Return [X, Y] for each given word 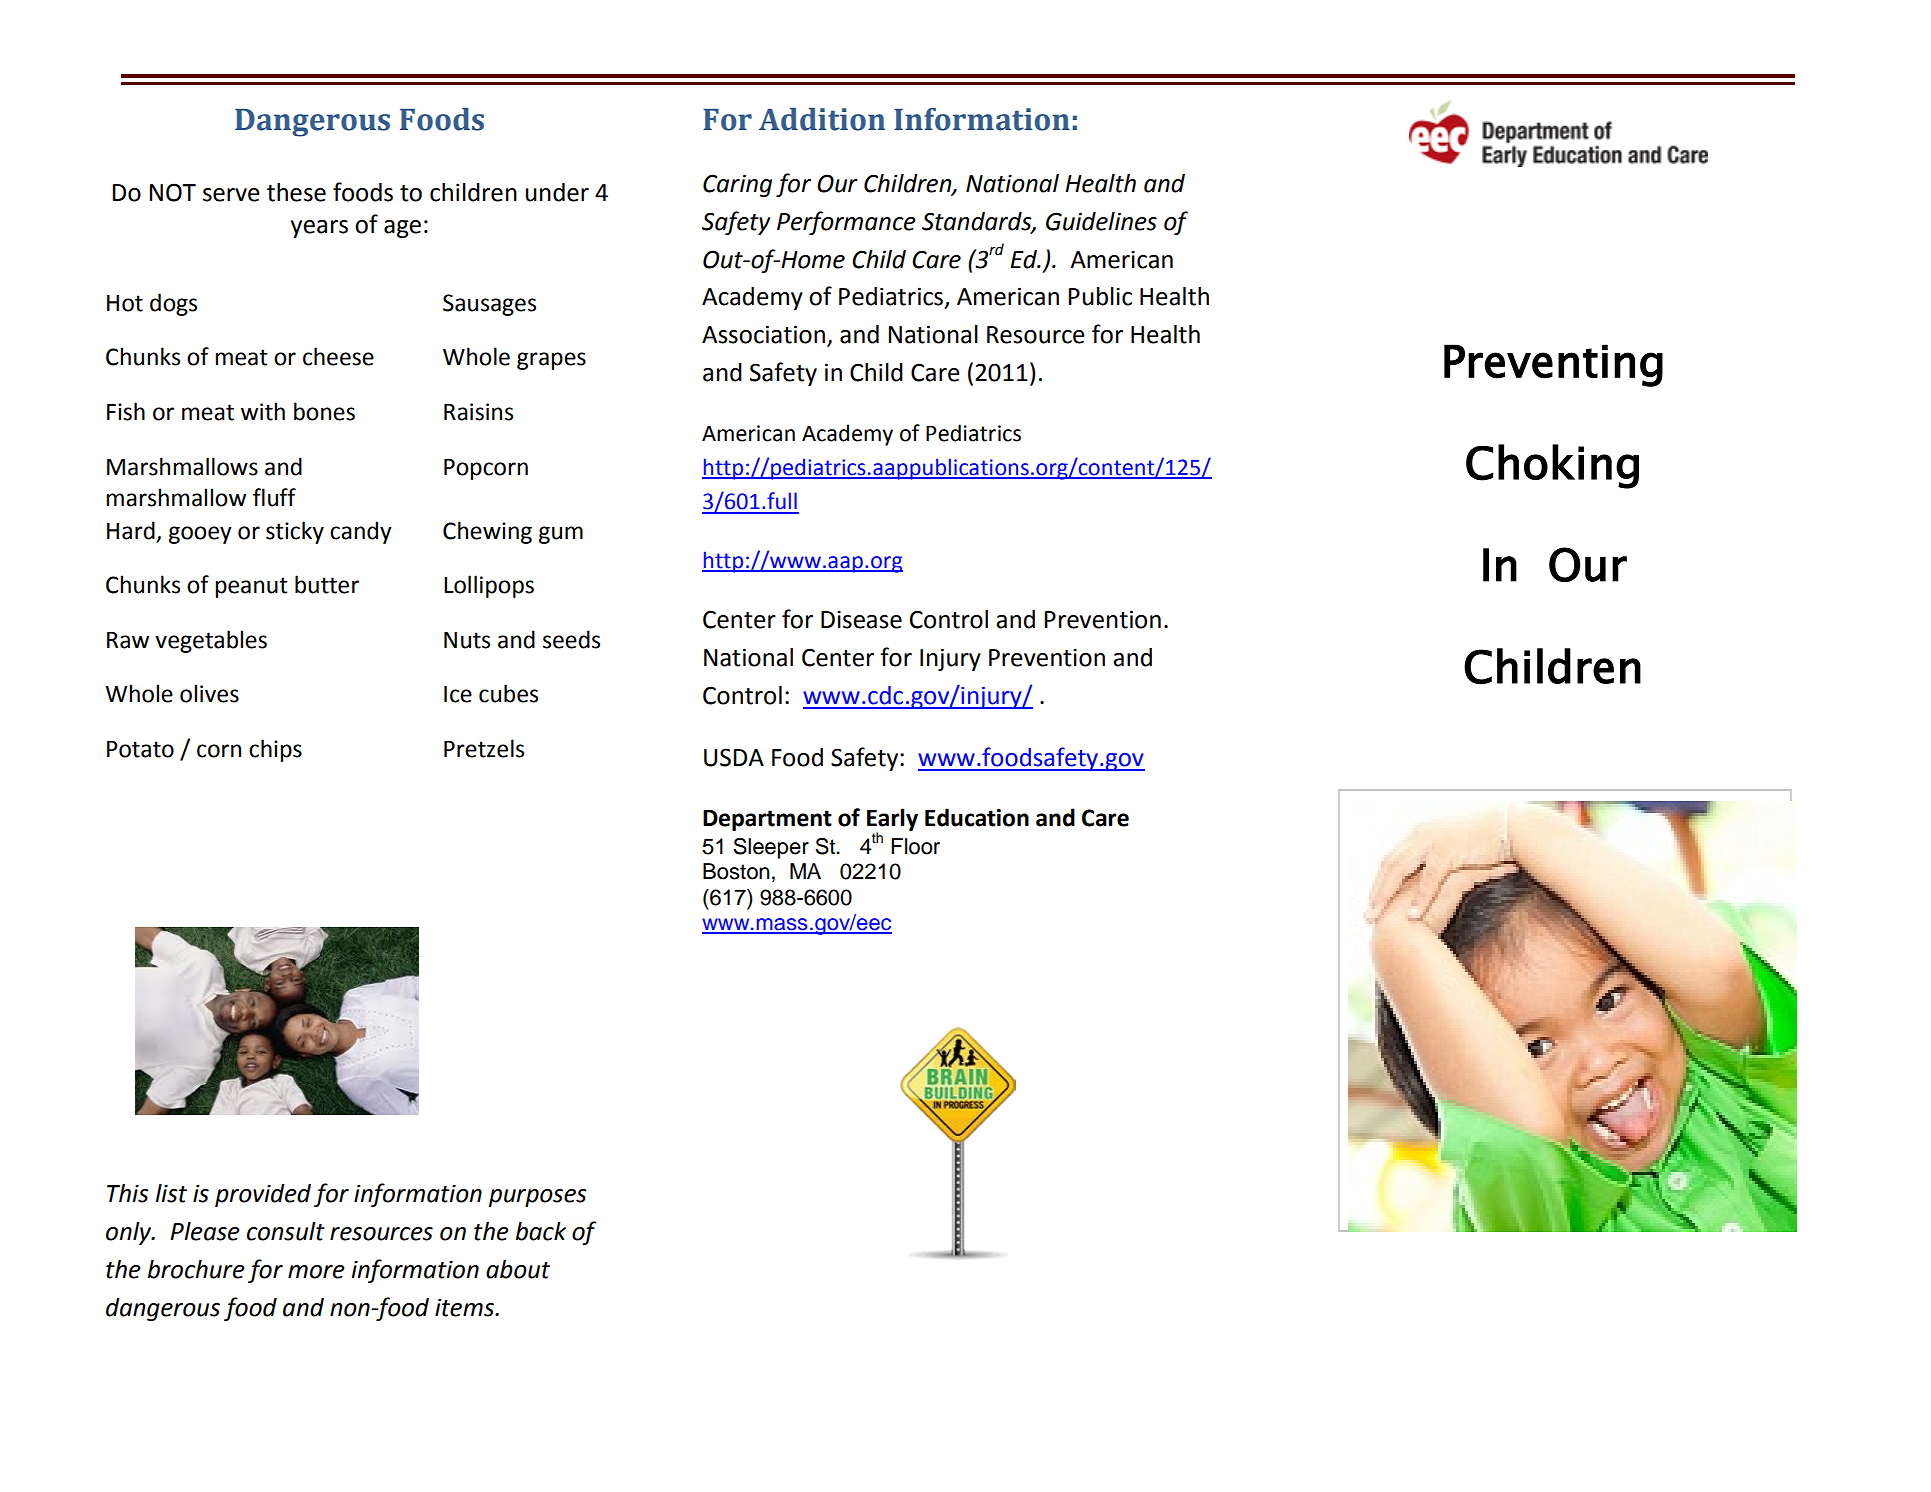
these [296, 192]
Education [977, 817]
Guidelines [1101, 221]
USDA [734, 757]
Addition [822, 119]
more [316, 1272]
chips [275, 750]
